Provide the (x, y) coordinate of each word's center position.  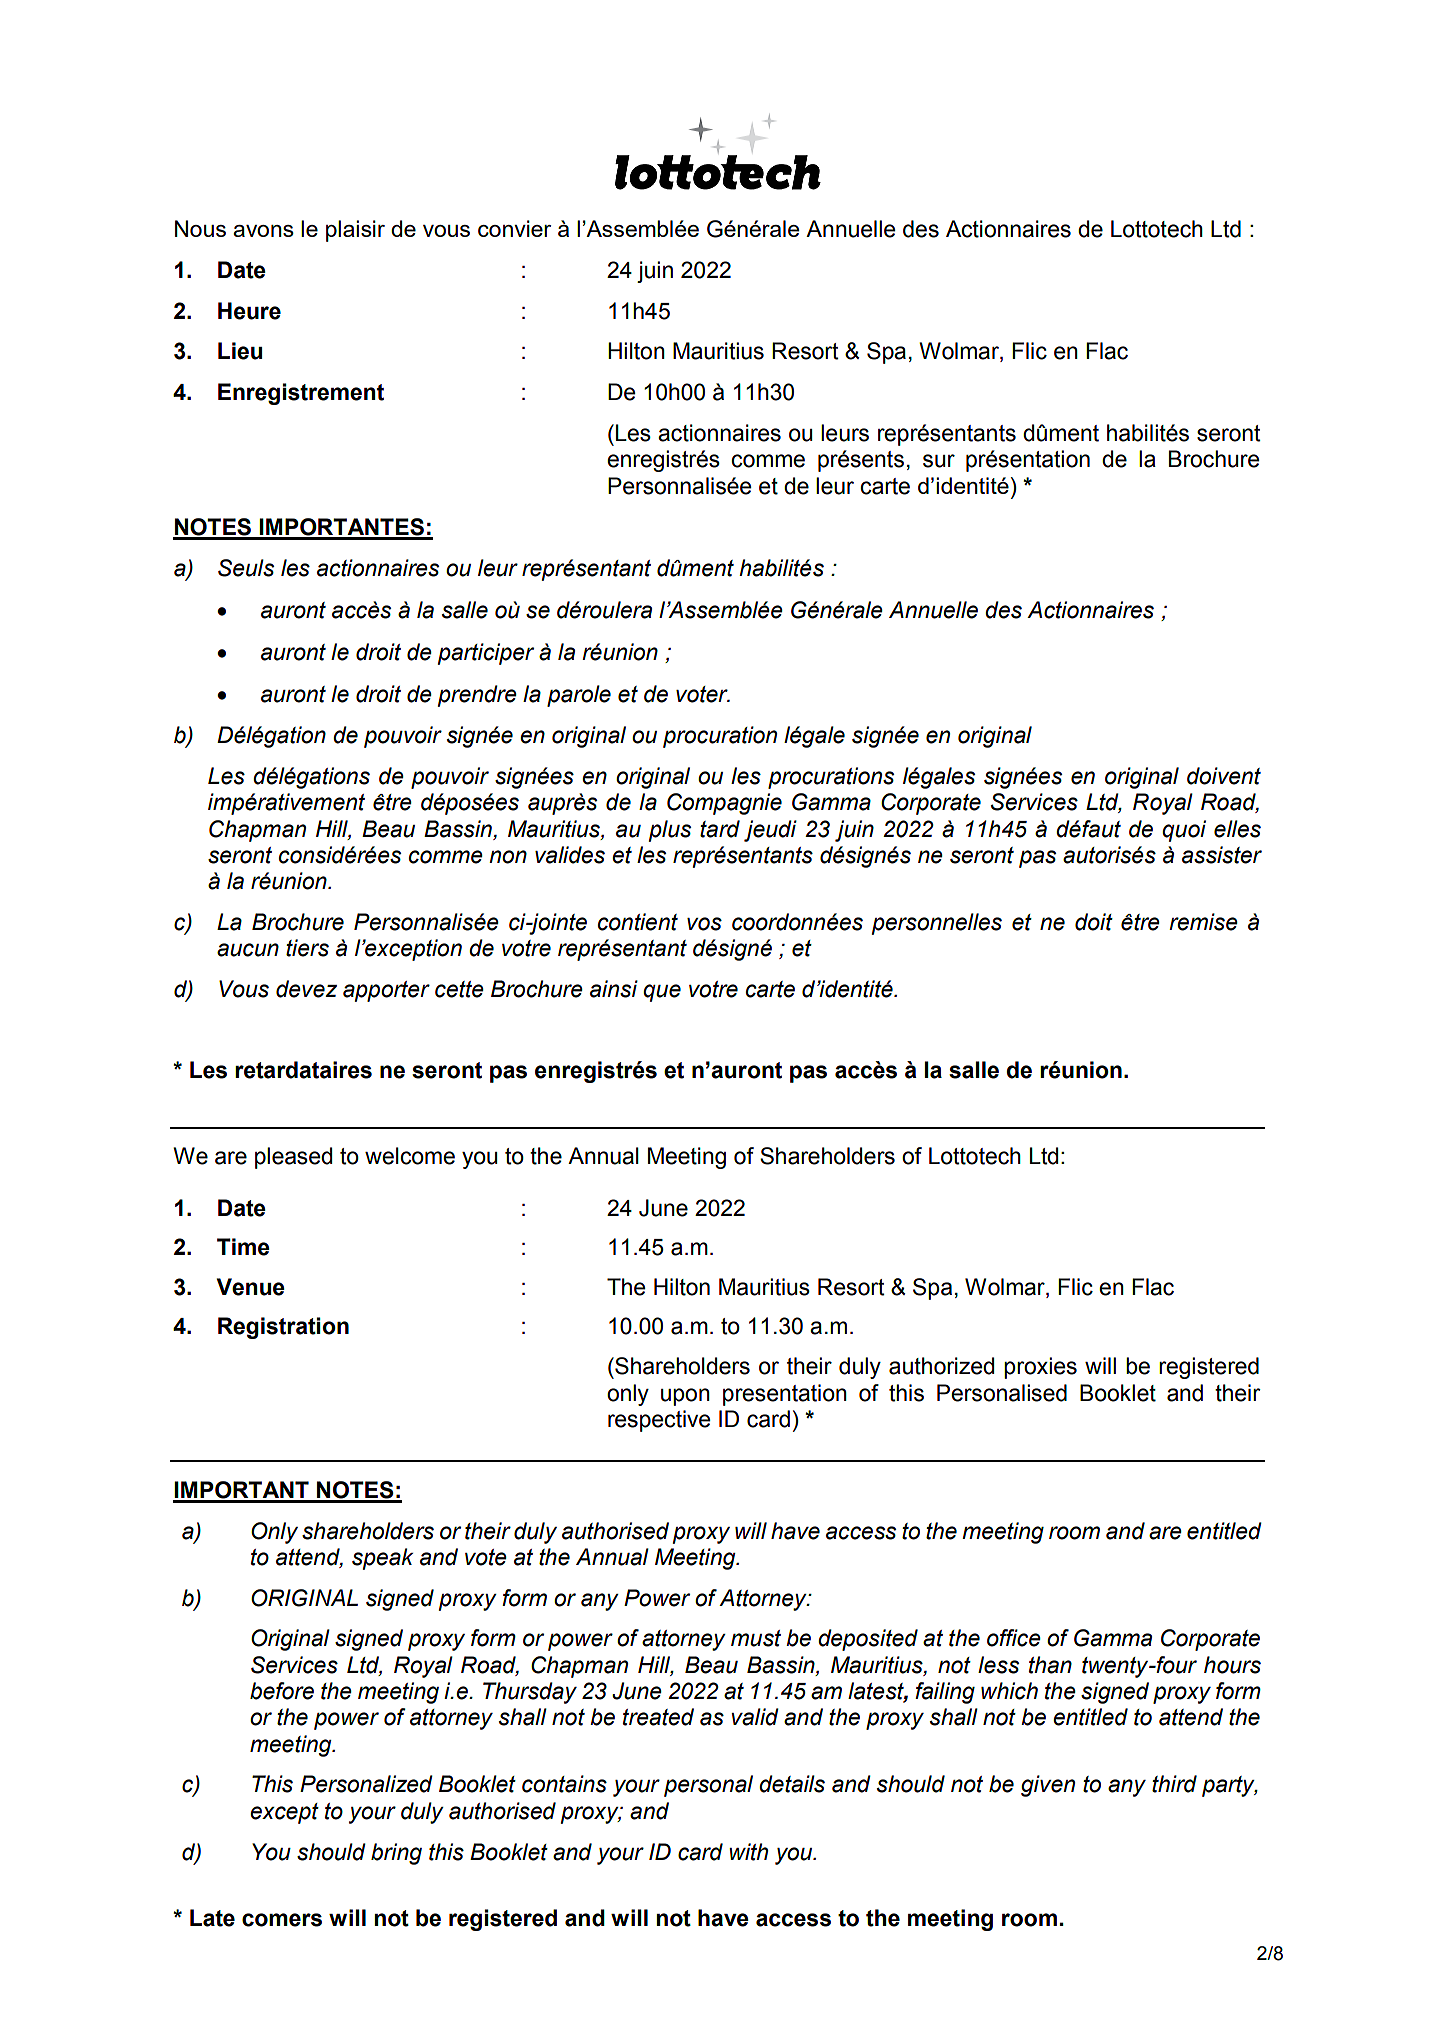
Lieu (240, 351)
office (1014, 1638)
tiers (307, 948)
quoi (1184, 831)
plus (670, 831)
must (756, 1638)
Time (243, 1247)
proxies (1040, 1368)
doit (1094, 922)
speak (382, 1559)
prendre (477, 696)
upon (685, 1397)
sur (939, 461)
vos (704, 924)
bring (396, 1854)
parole (579, 696)
